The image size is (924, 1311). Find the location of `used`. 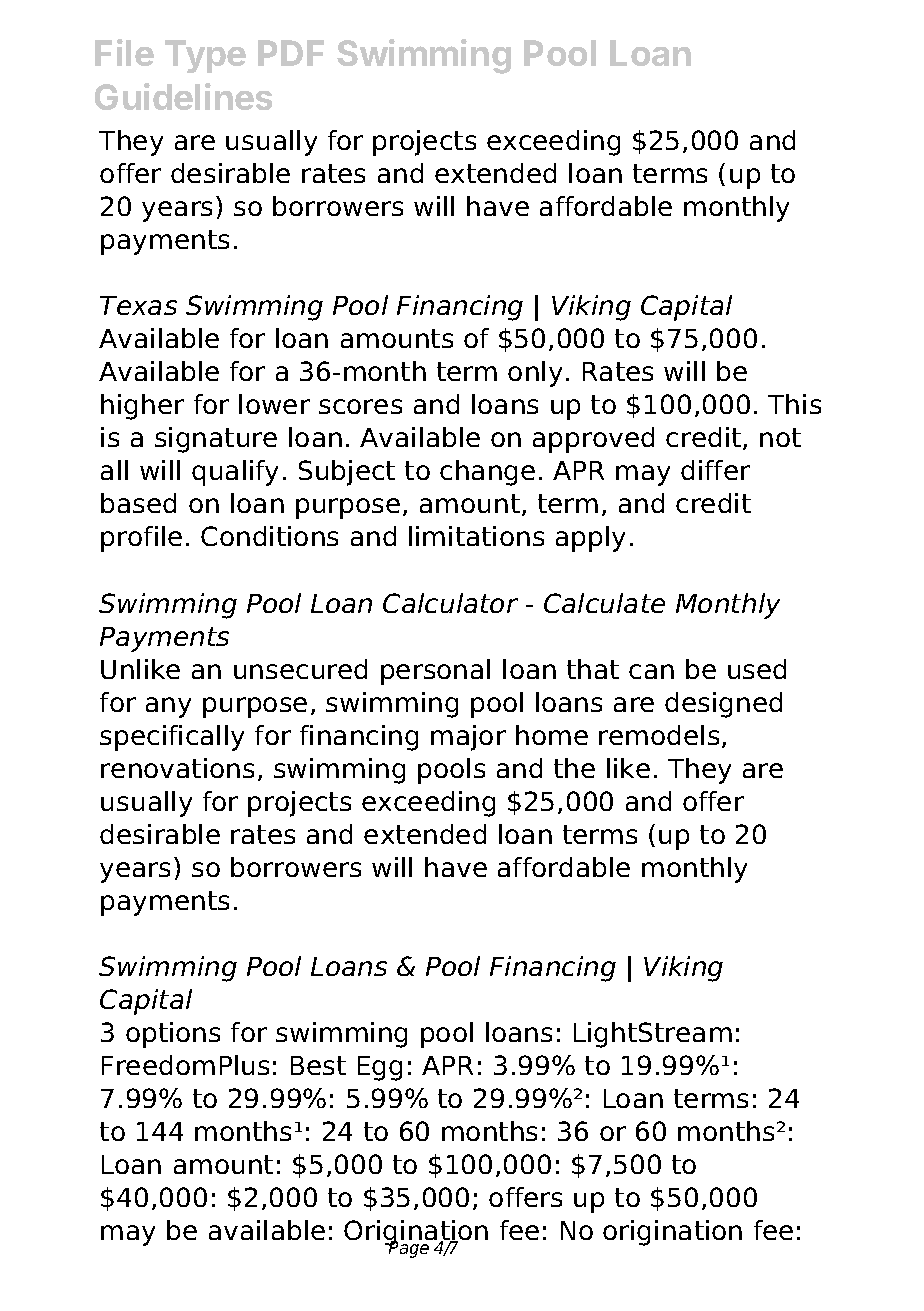

used is located at coordinates (757, 669).
